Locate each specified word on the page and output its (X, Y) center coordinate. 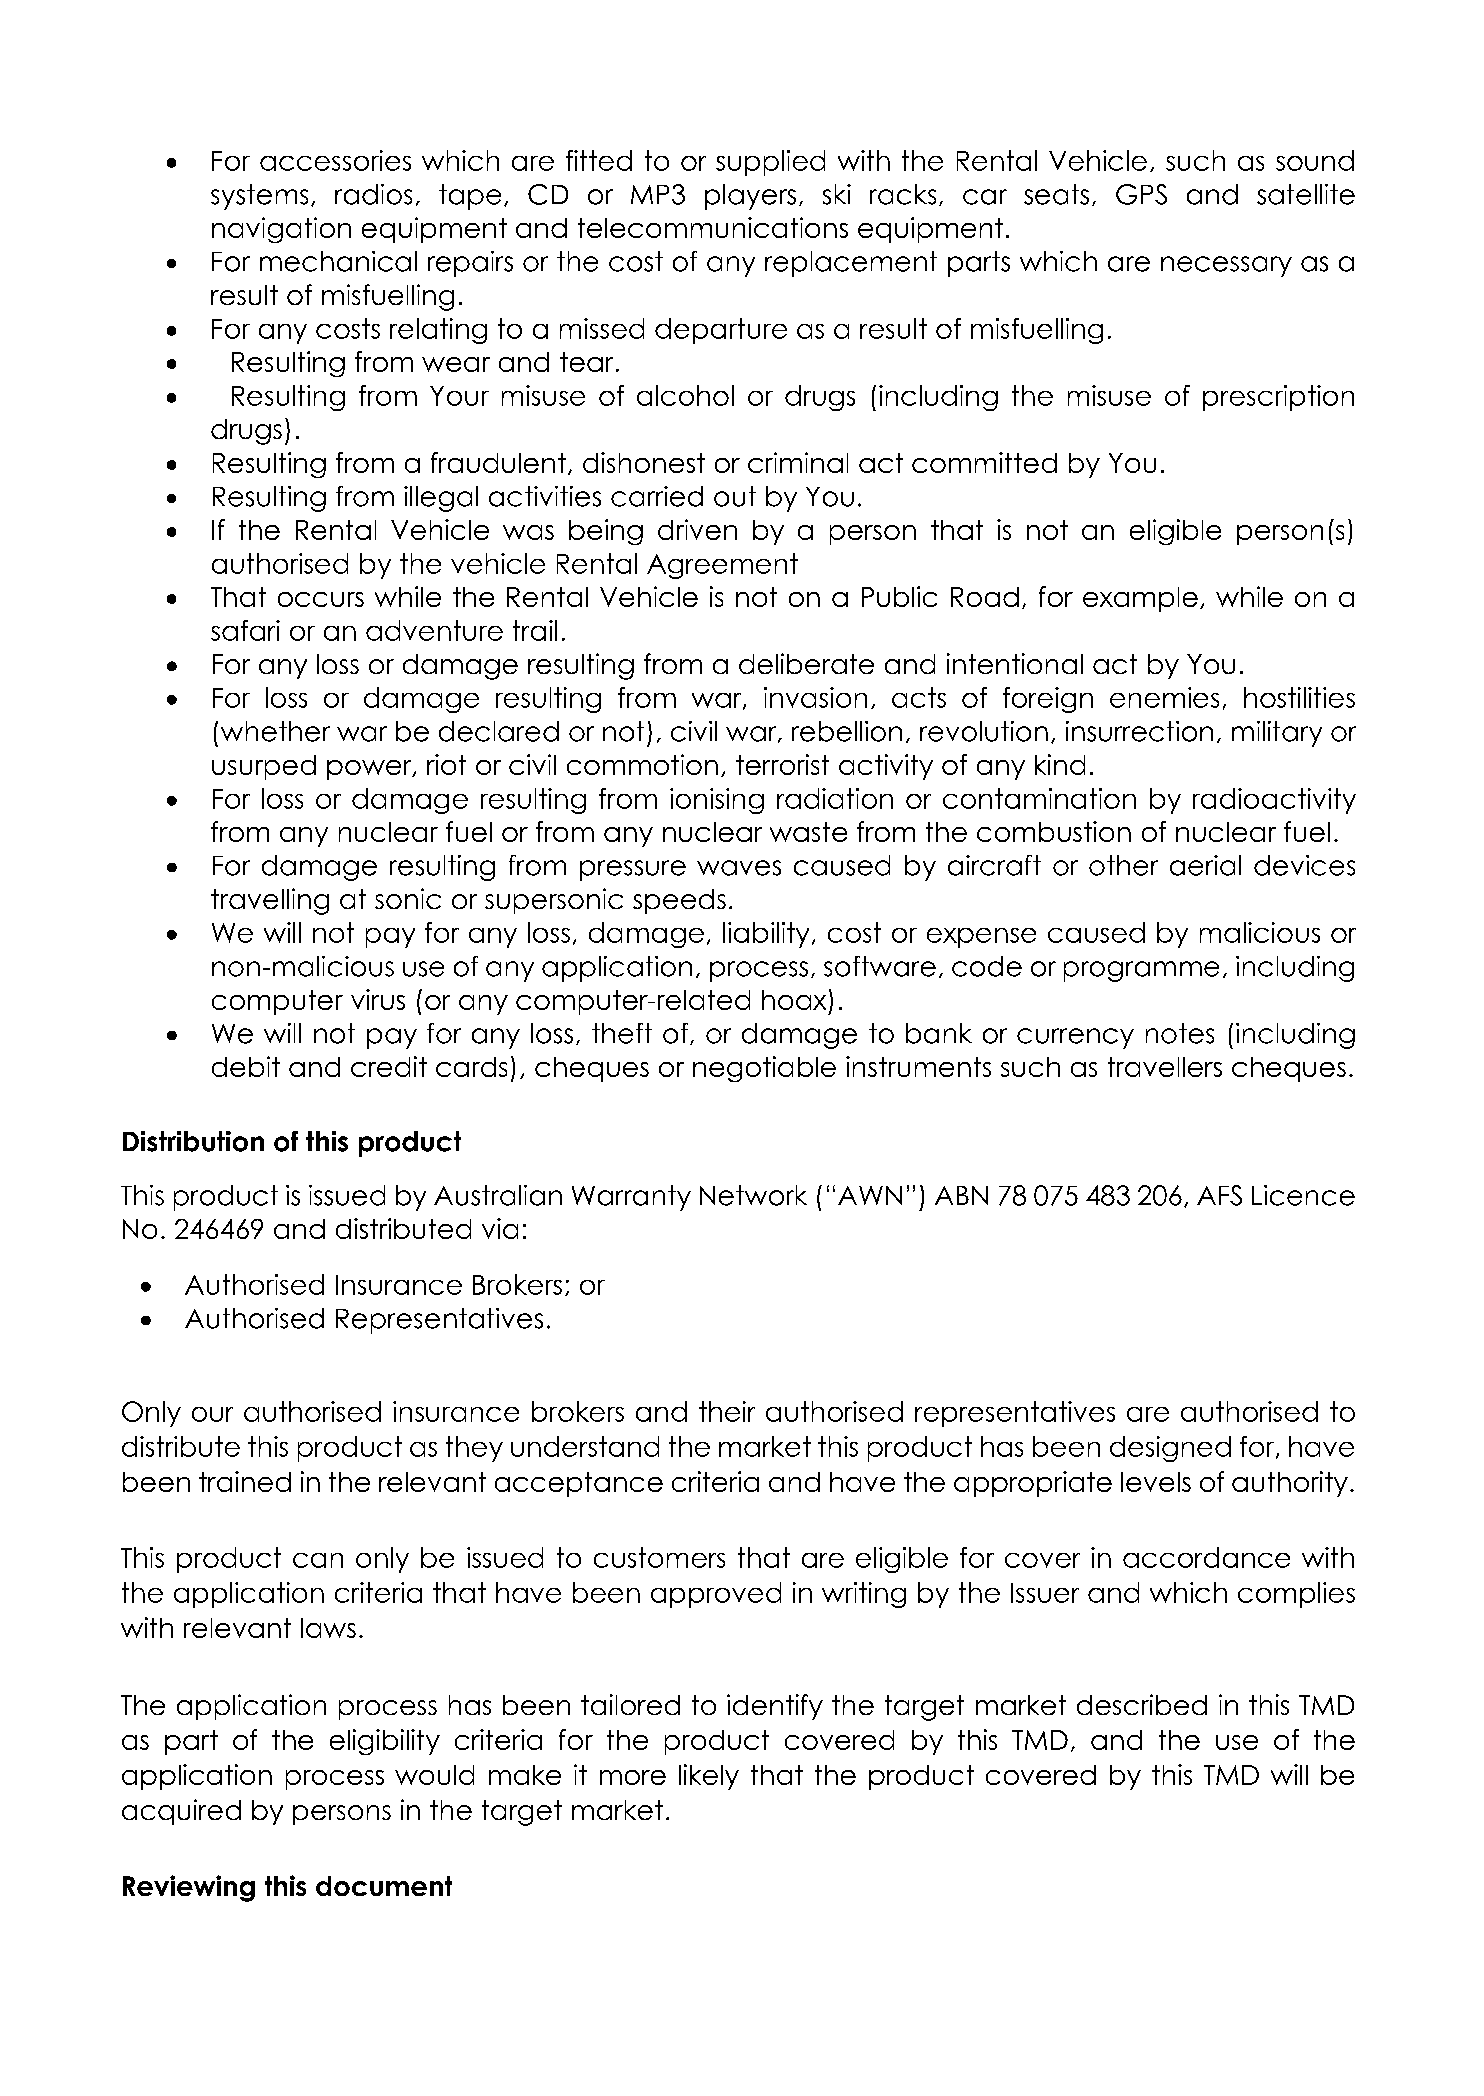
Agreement (722, 566)
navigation (281, 230)
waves (739, 868)
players (750, 197)
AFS (1219, 1195)
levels (1156, 1482)
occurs (321, 599)
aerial (1205, 865)
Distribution (193, 1141)
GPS (1141, 194)
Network (753, 1195)
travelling (270, 901)
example (1140, 599)
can (318, 1560)
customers (659, 1557)
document (384, 1886)
